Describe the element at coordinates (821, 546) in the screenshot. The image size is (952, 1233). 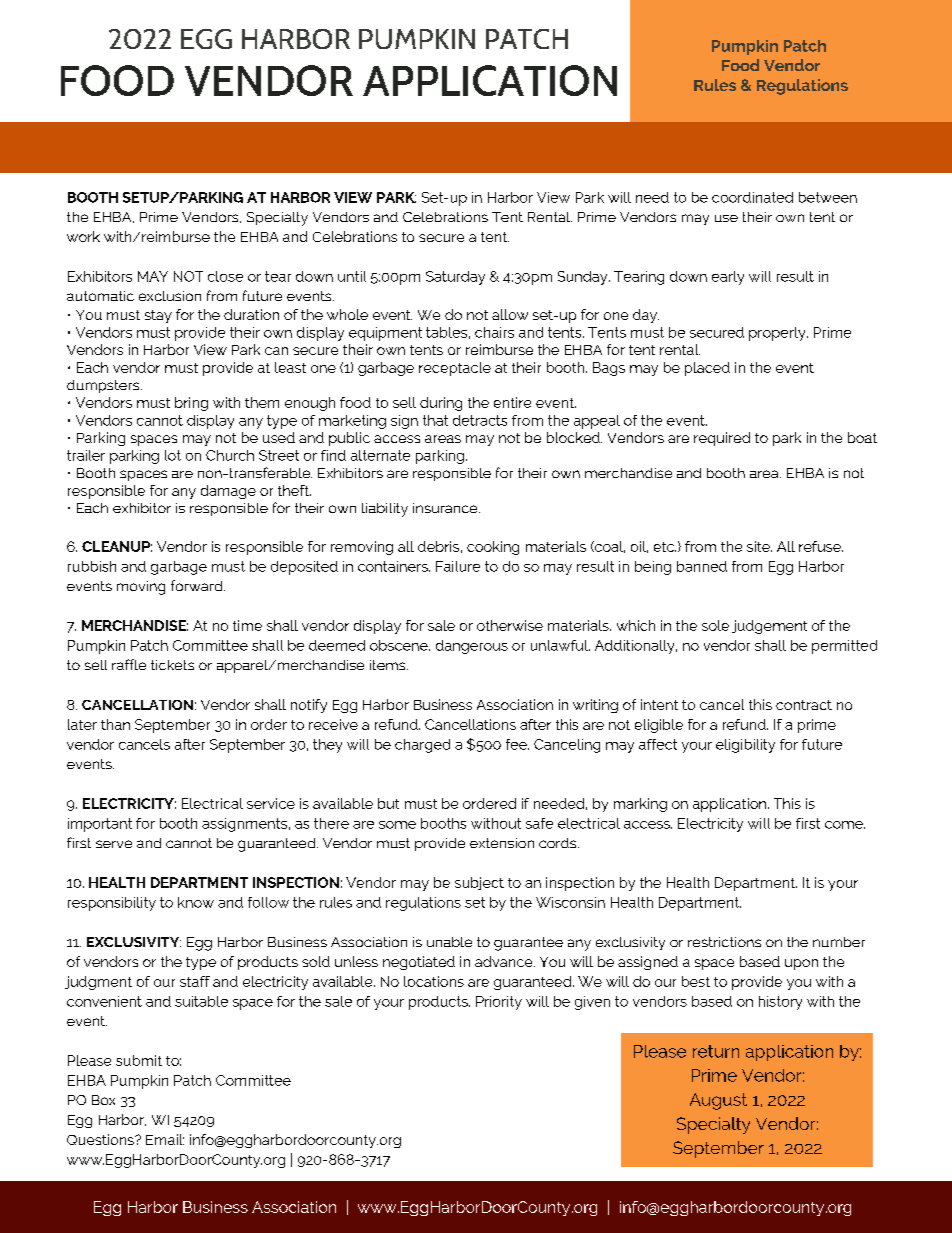
I see `refuse` at that location.
